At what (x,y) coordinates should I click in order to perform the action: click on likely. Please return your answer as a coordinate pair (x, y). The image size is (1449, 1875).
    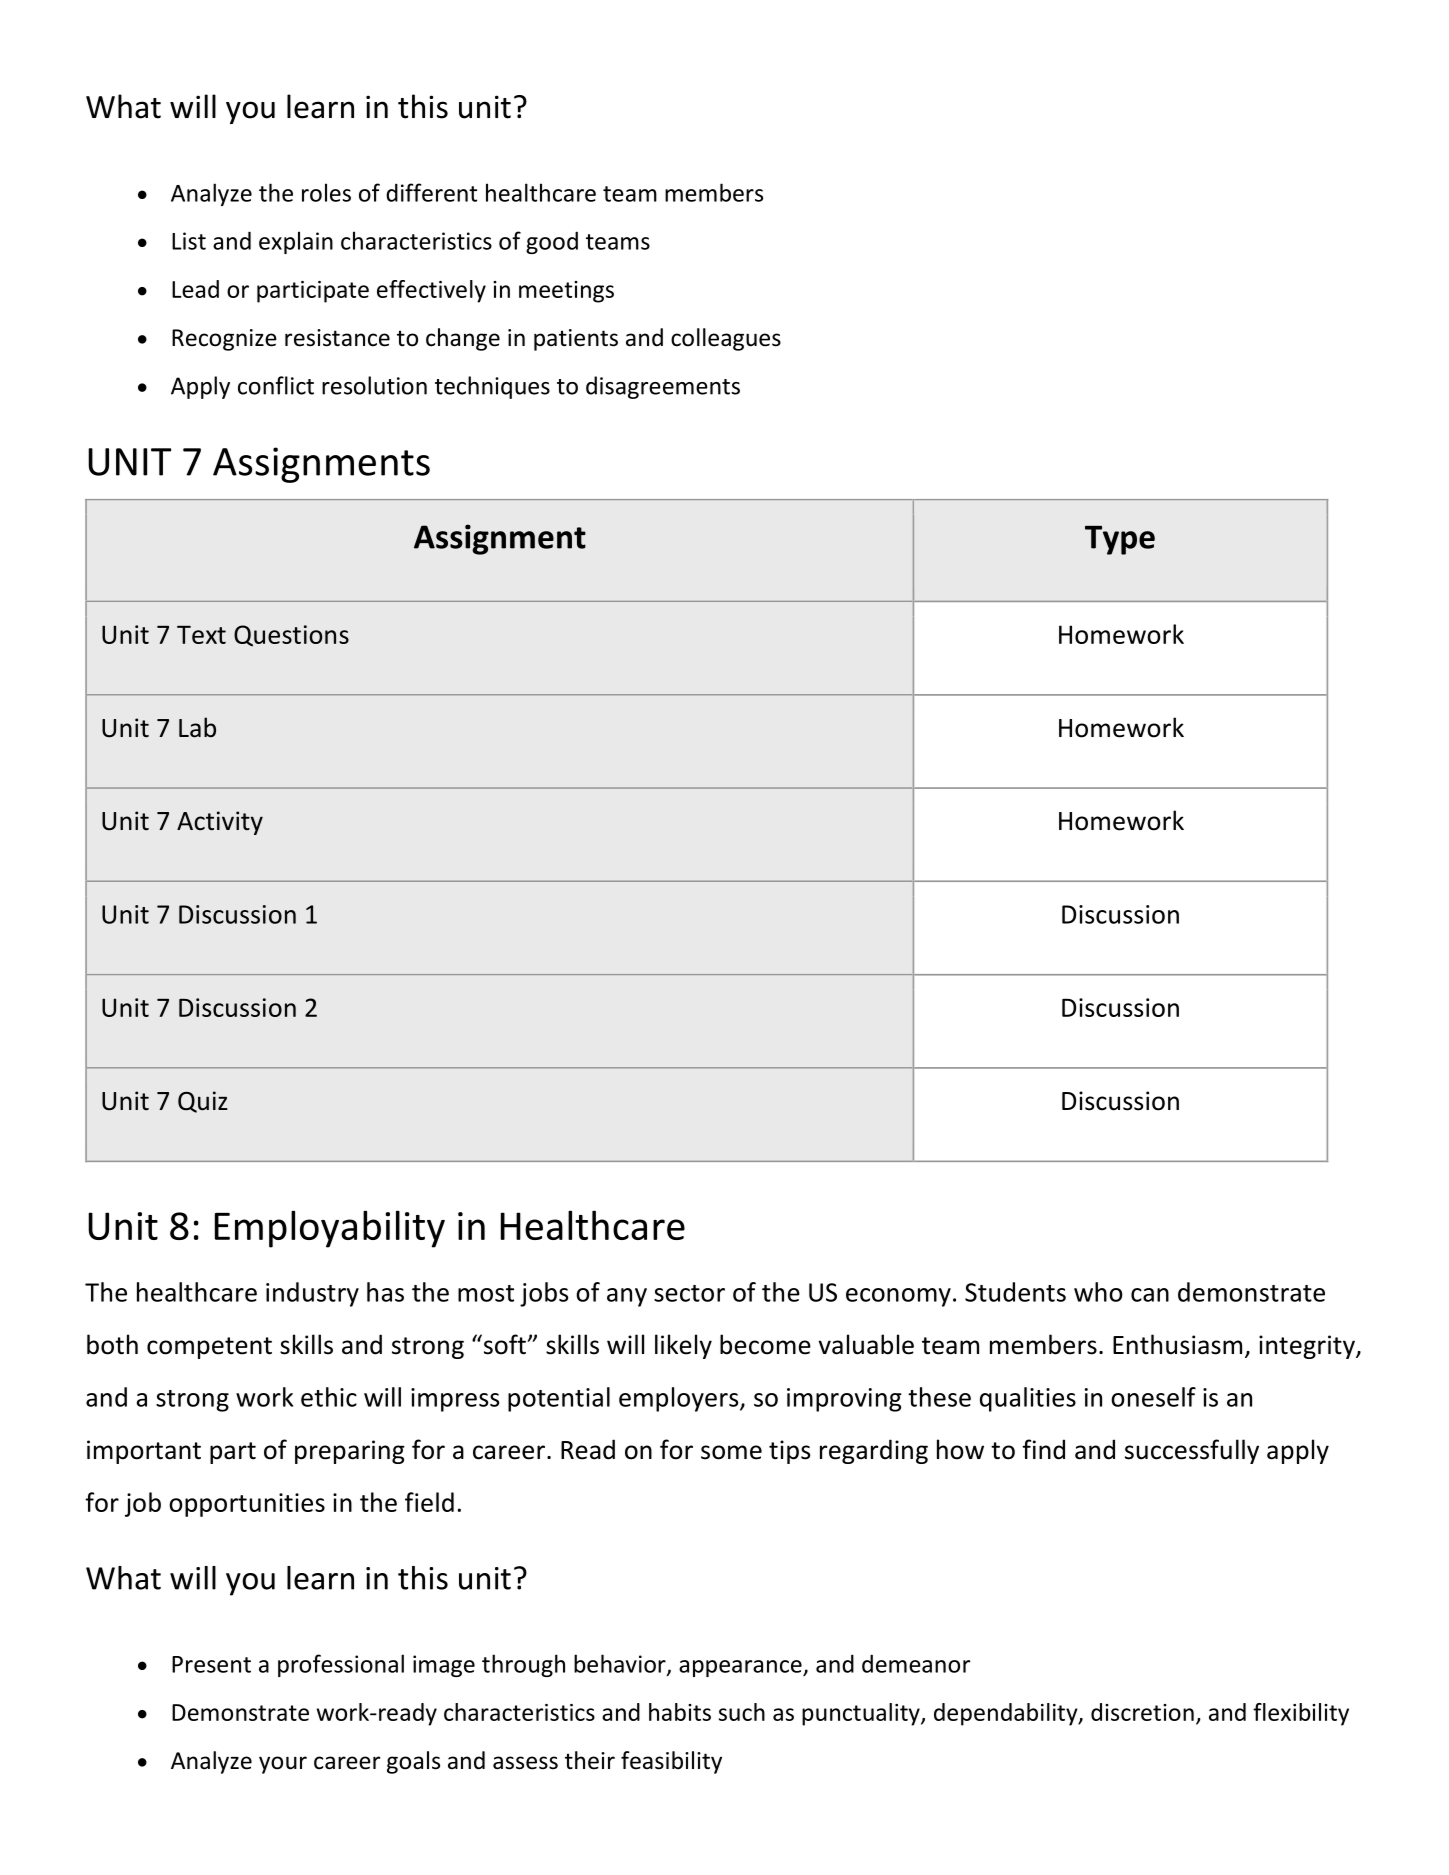
    Looking at the image, I should click on (683, 1346).
